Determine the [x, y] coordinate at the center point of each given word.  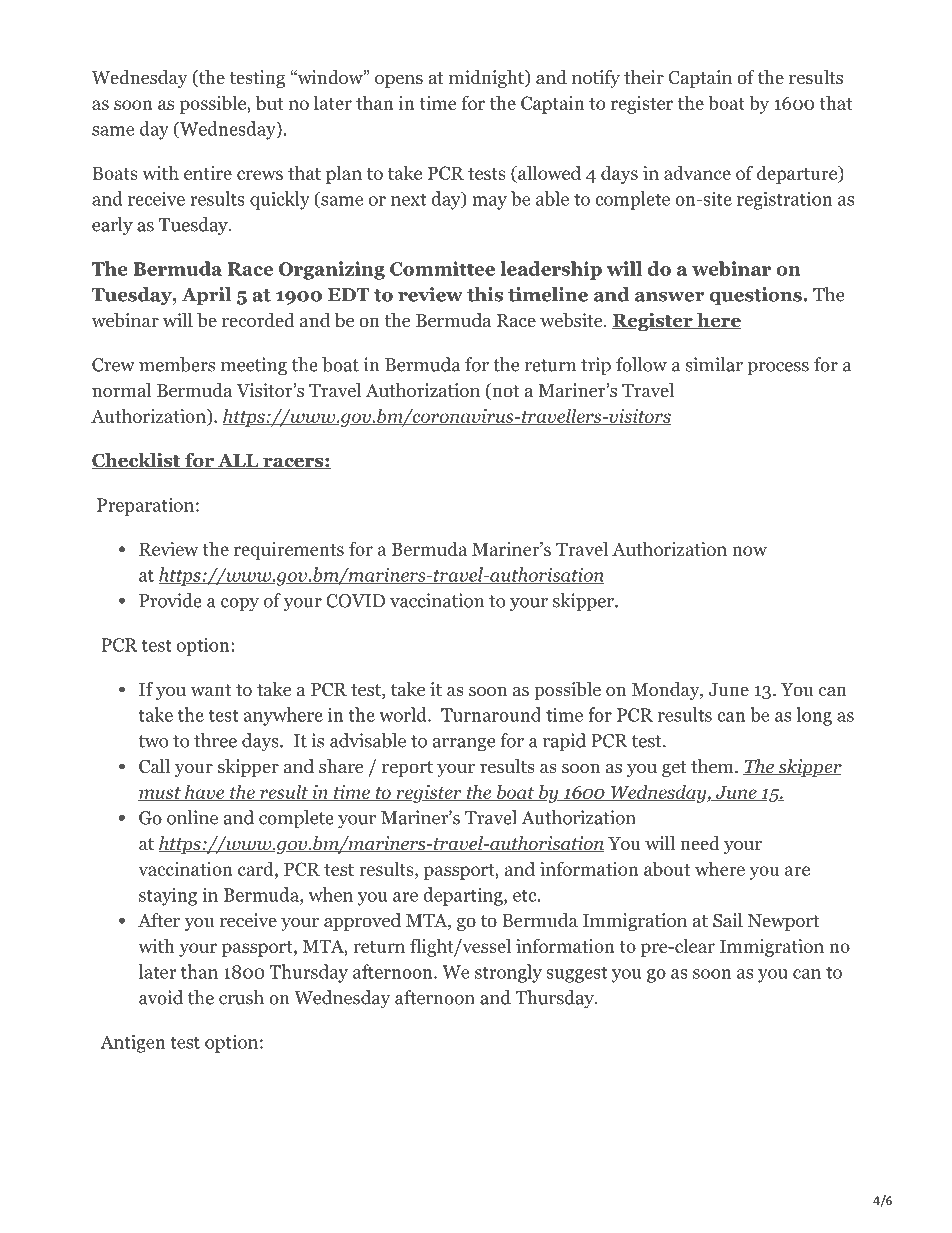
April [206, 296]
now [749, 551]
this [485, 294]
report [407, 769]
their [644, 77]
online [192, 817]
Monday [666, 691]
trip [596, 366]
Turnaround [491, 714]
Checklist [137, 461]
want [211, 690]
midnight [487, 79]
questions [755, 296]
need [700, 843]
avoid [161, 997]
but [269, 102]
